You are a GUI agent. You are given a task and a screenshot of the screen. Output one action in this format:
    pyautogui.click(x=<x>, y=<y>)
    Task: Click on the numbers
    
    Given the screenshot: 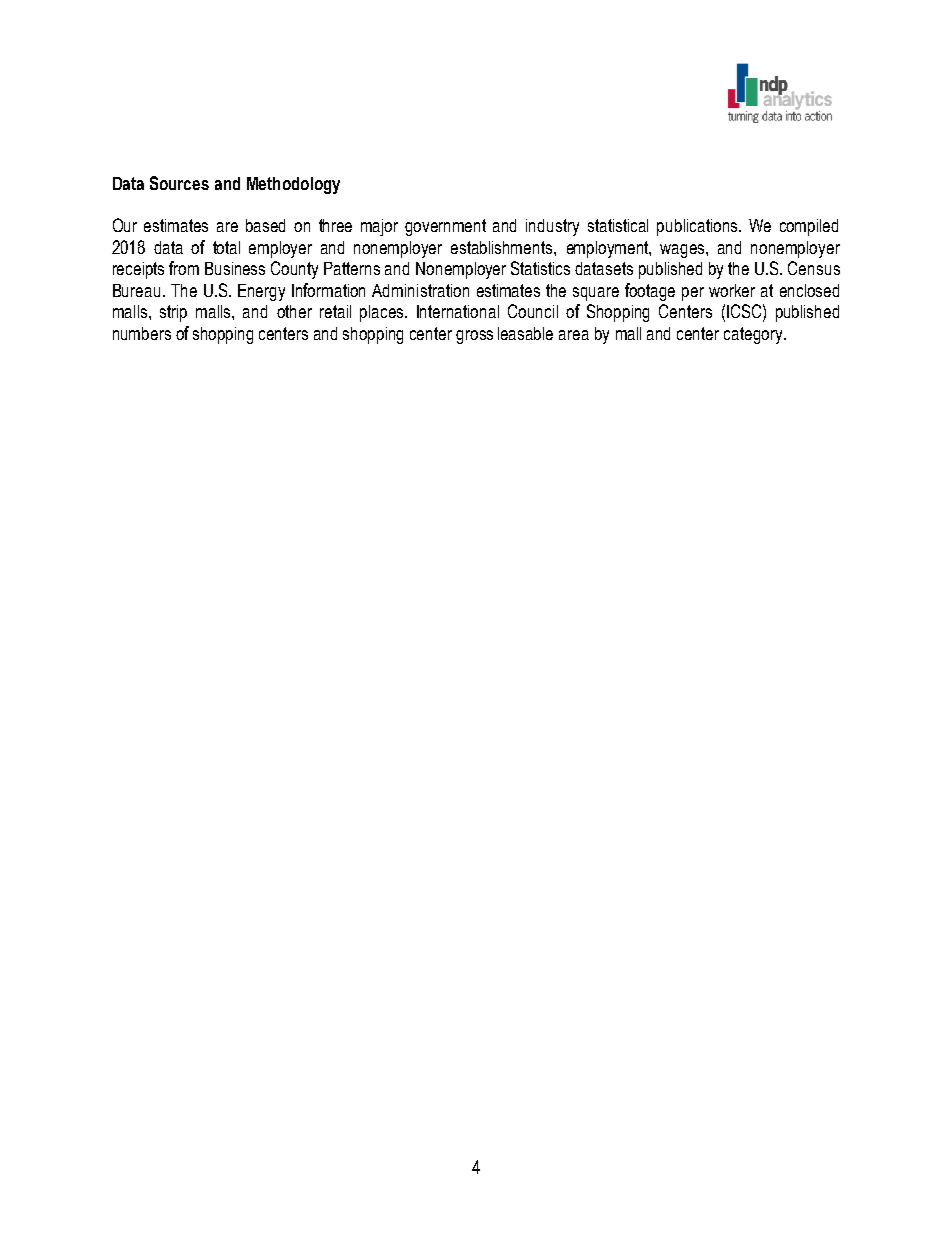 What is the action you would take?
    pyautogui.click(x=142, y=333)
